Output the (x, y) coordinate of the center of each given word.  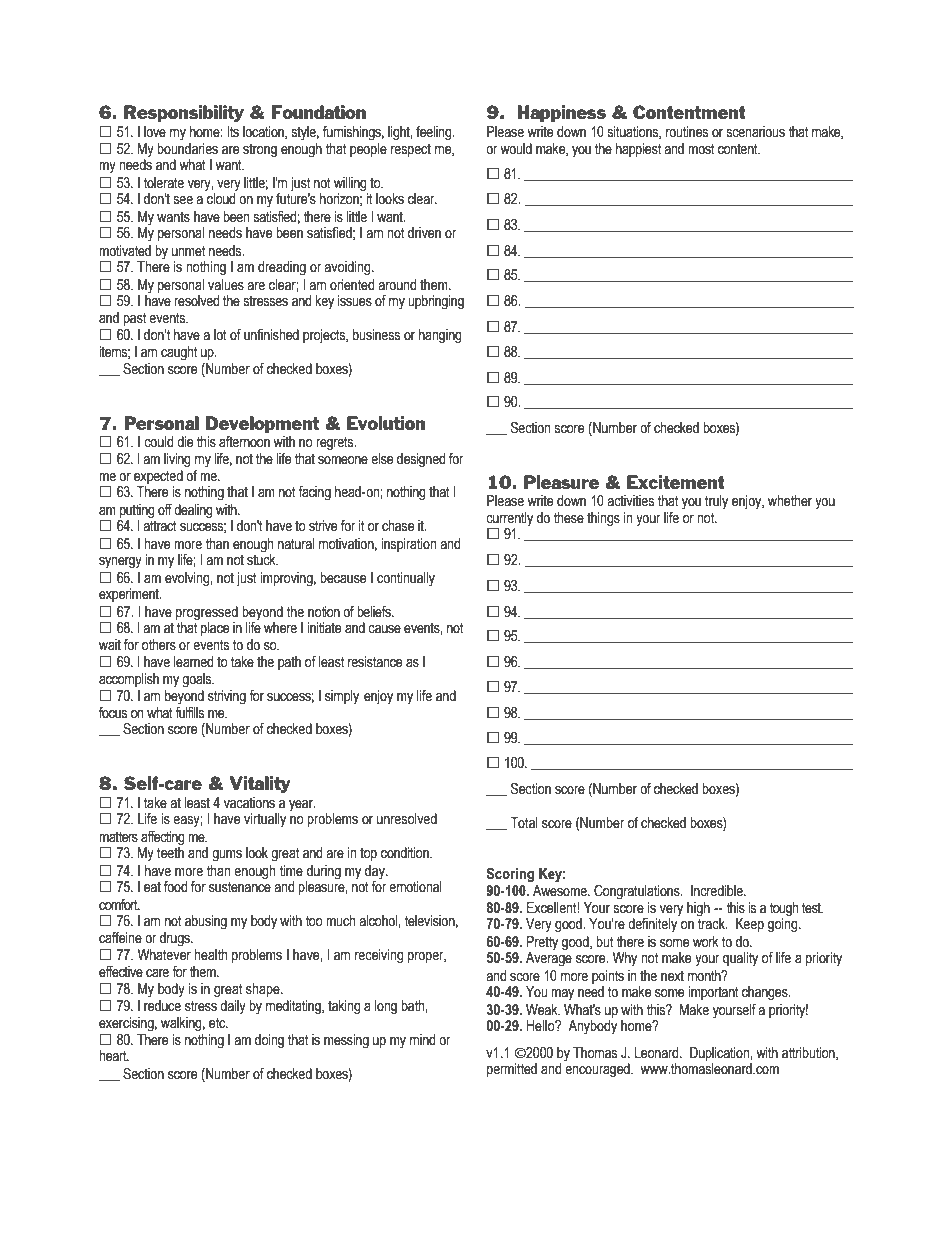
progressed (207, 613)
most (701, 149)
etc (218, 1023)
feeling (435, 133)
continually (406, 579)
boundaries (187, 149)
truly (716, 502)
